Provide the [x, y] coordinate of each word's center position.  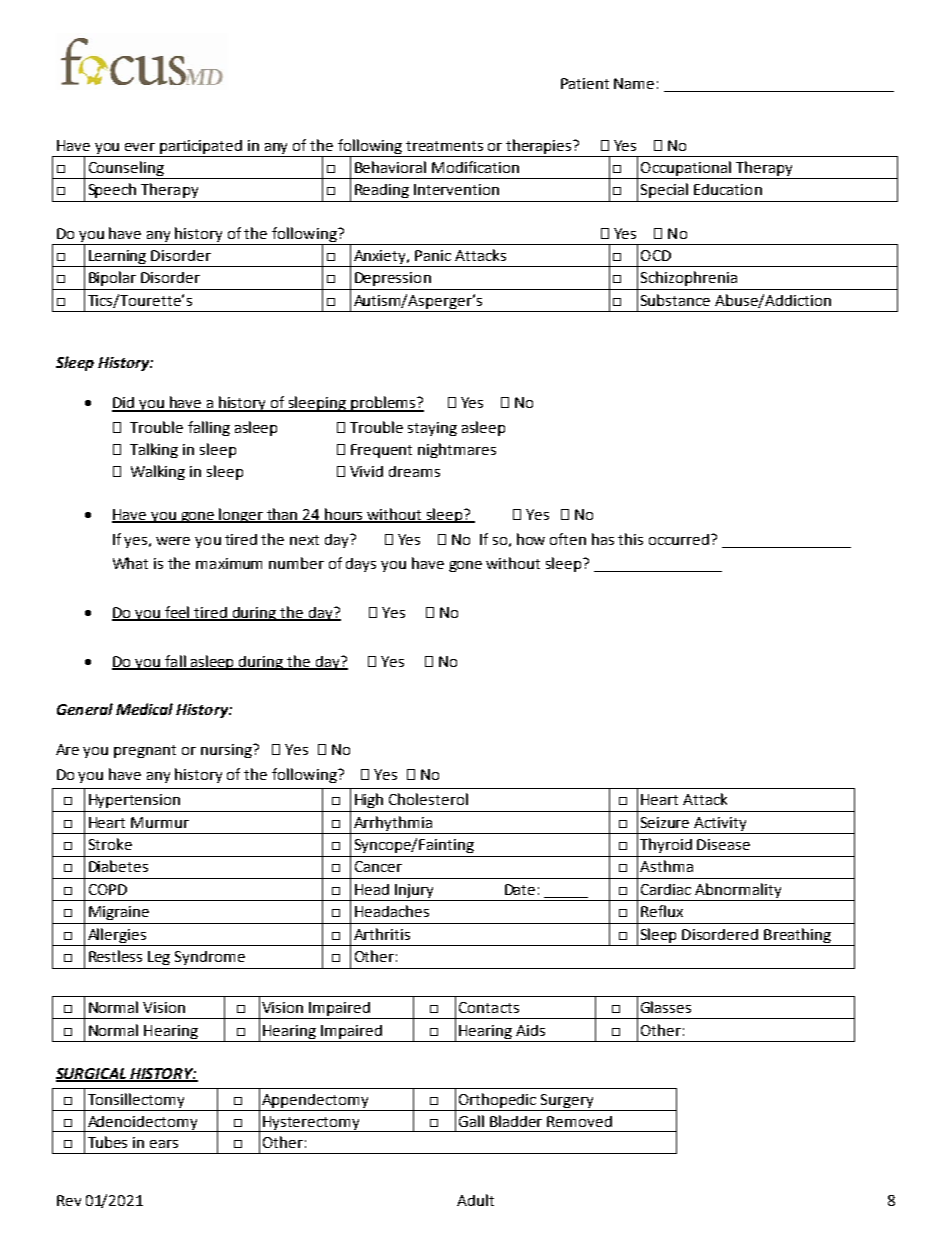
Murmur [160, 822]
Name [634, 83]
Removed [579, 1121]
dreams [414, 471]
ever [140, 147]
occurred [680, 539]
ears [164, 1144]
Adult [475, 1200]
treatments [444, 146]
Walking [158, 472]
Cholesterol [428, 799]
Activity [720, 824]
